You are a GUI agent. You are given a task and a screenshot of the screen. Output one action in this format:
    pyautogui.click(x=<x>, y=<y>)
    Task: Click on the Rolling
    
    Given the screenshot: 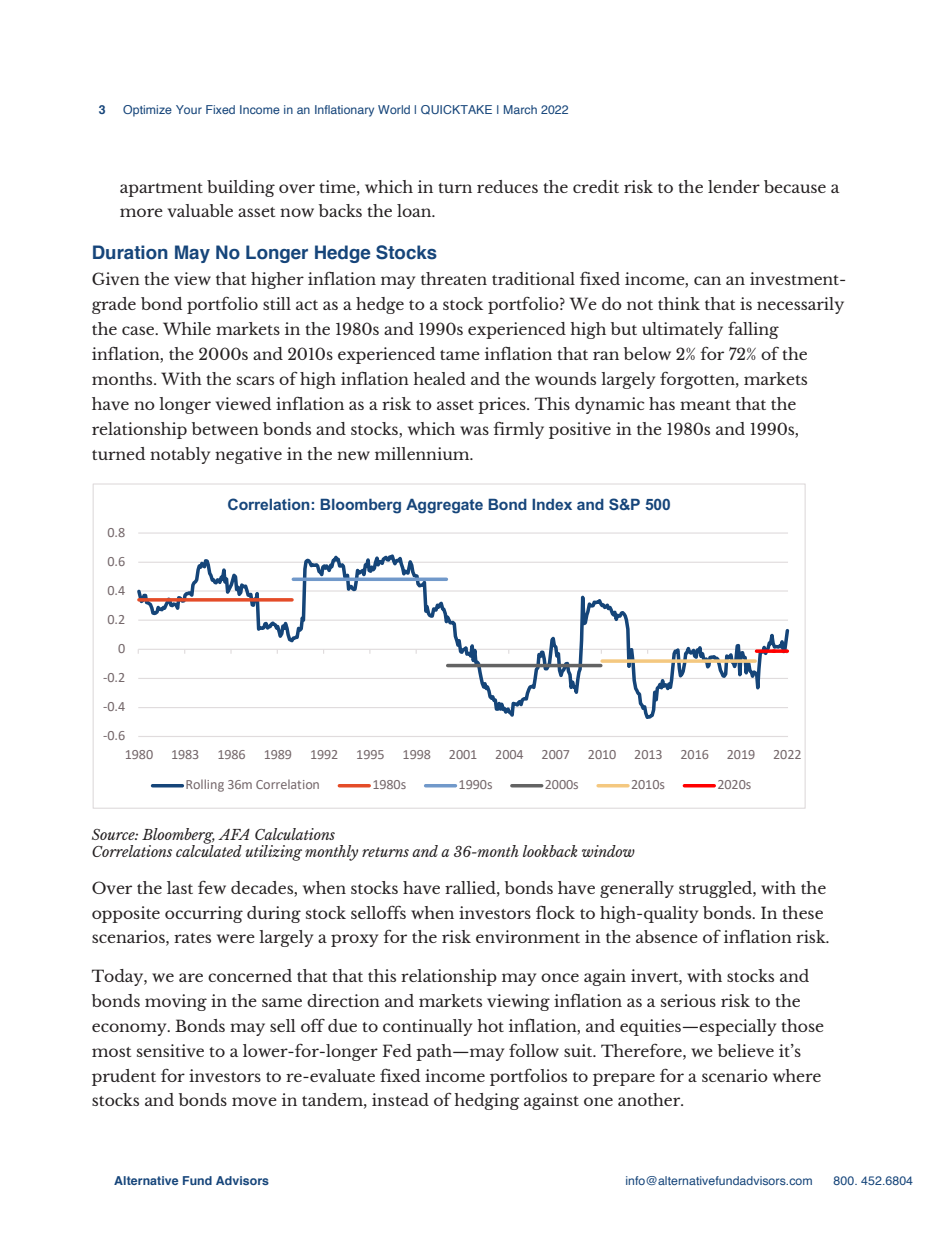 What is the action you would take?
    pyautogui.click(x=205, y=785)
